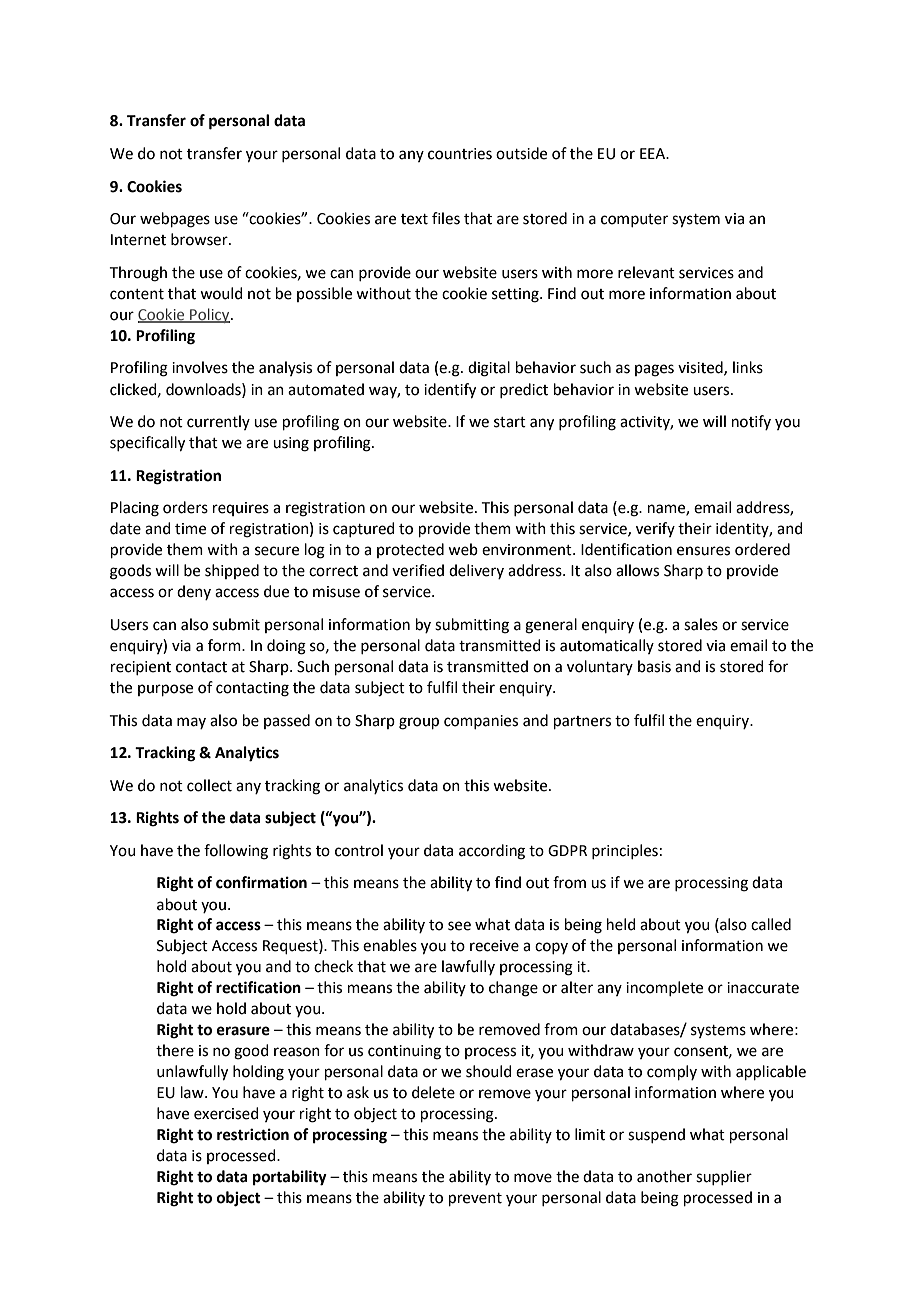  Describe the element at coordinates (460, 154) in the page. I see `countries` at that location.
